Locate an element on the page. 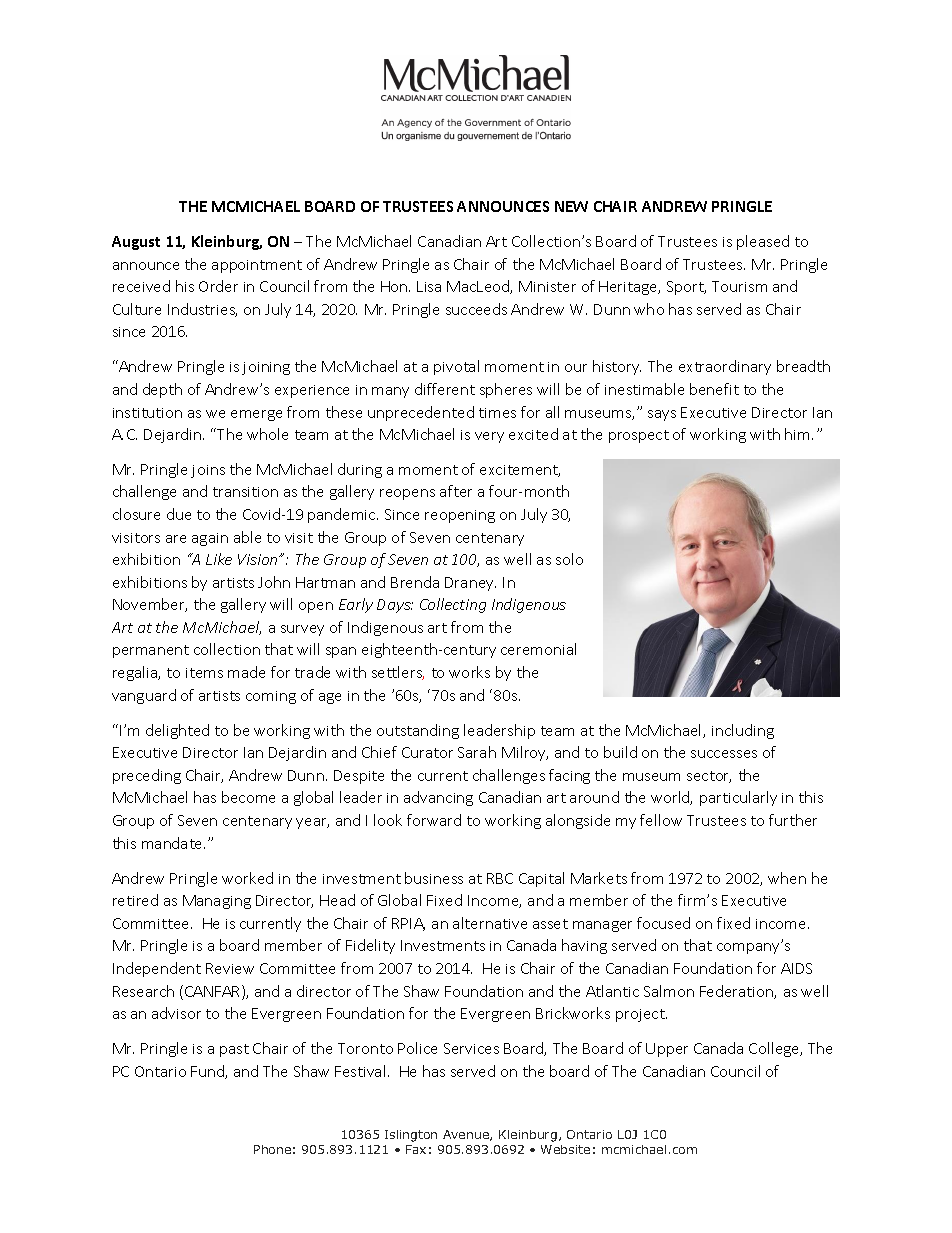  Lisa is located at coordinates (429, 286).
